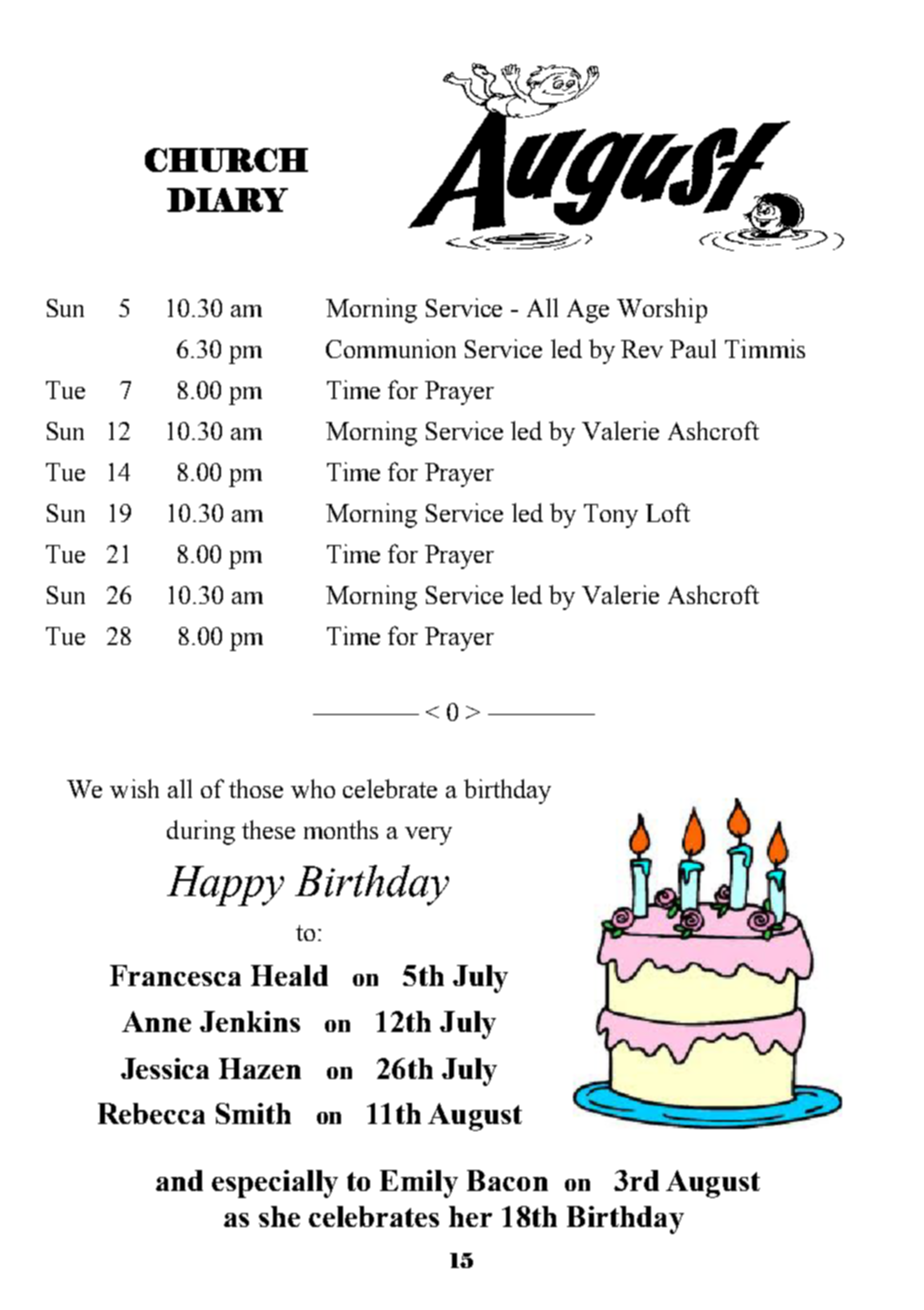 The height and width of the screenshot is (1310, 924). I want to click on Loft, so click(668, 512).
